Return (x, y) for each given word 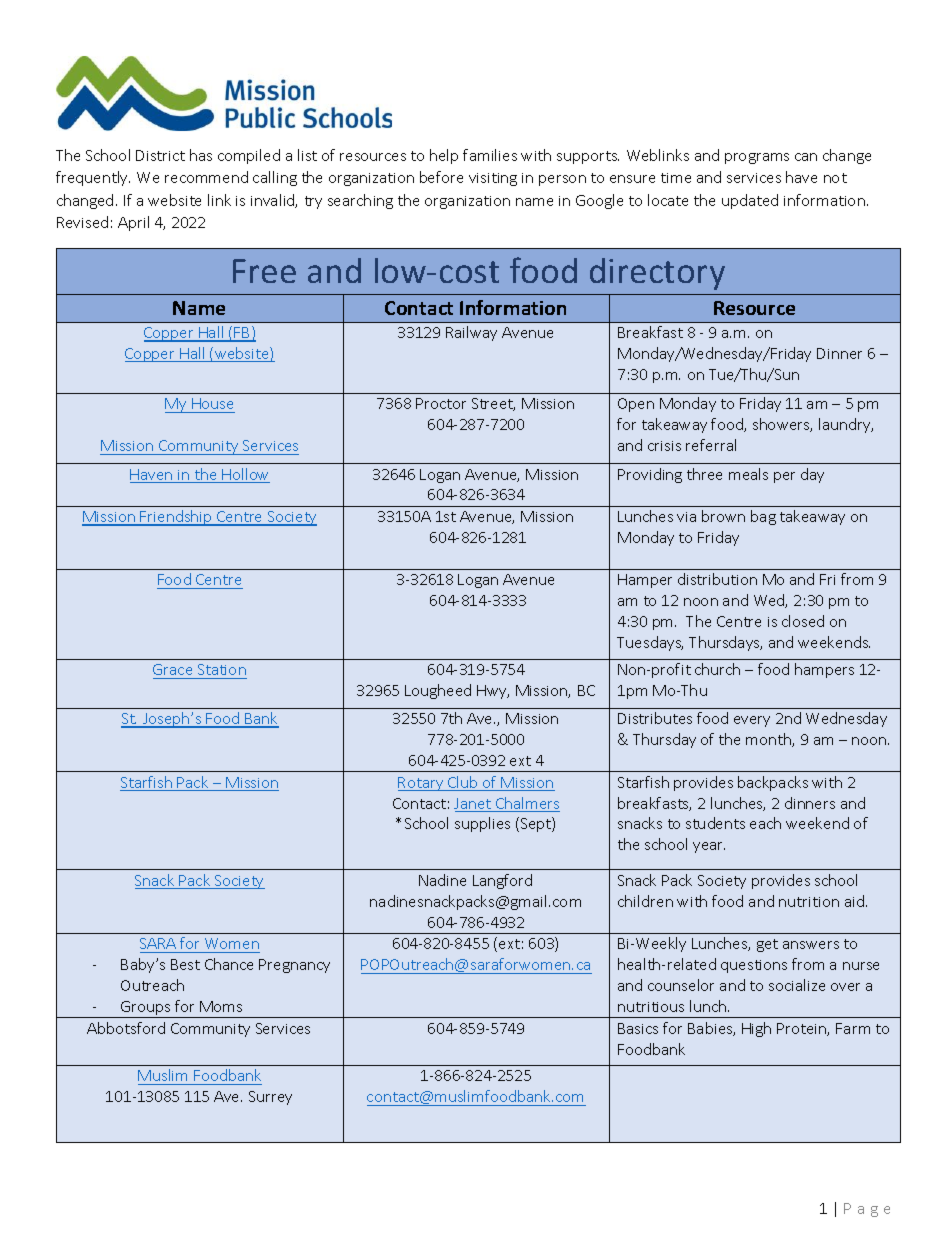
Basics (638, 1028)
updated (750, 201)
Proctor (441, 403)
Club (463, 783)
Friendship (177, 518)
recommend (206, 177)
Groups (146, 1009)
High (756, 1029)
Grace (172, 669)
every (752, 721)
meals (748, 474)
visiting (493, 179)
